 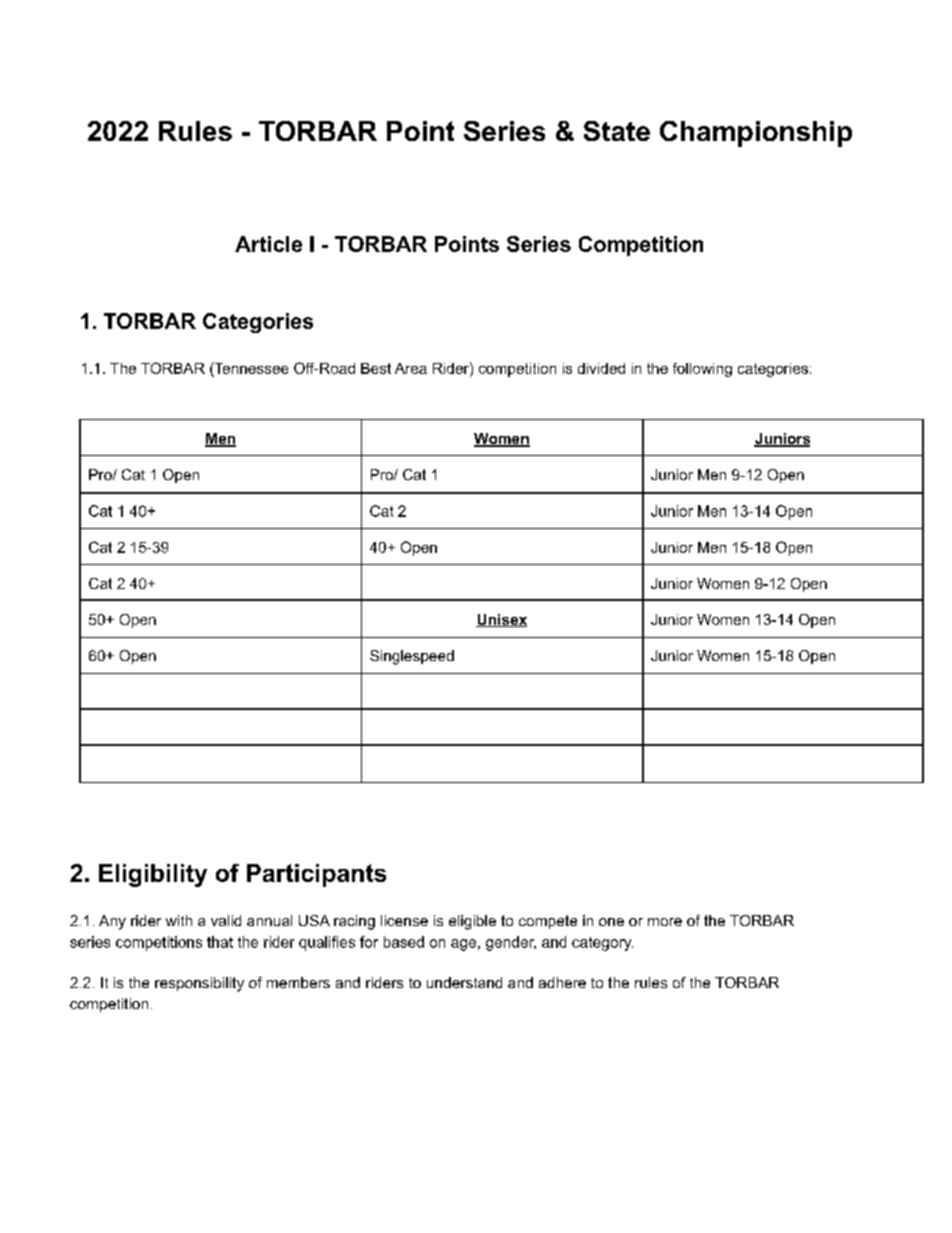 I want to click on that, so click(x=220, y=942).
